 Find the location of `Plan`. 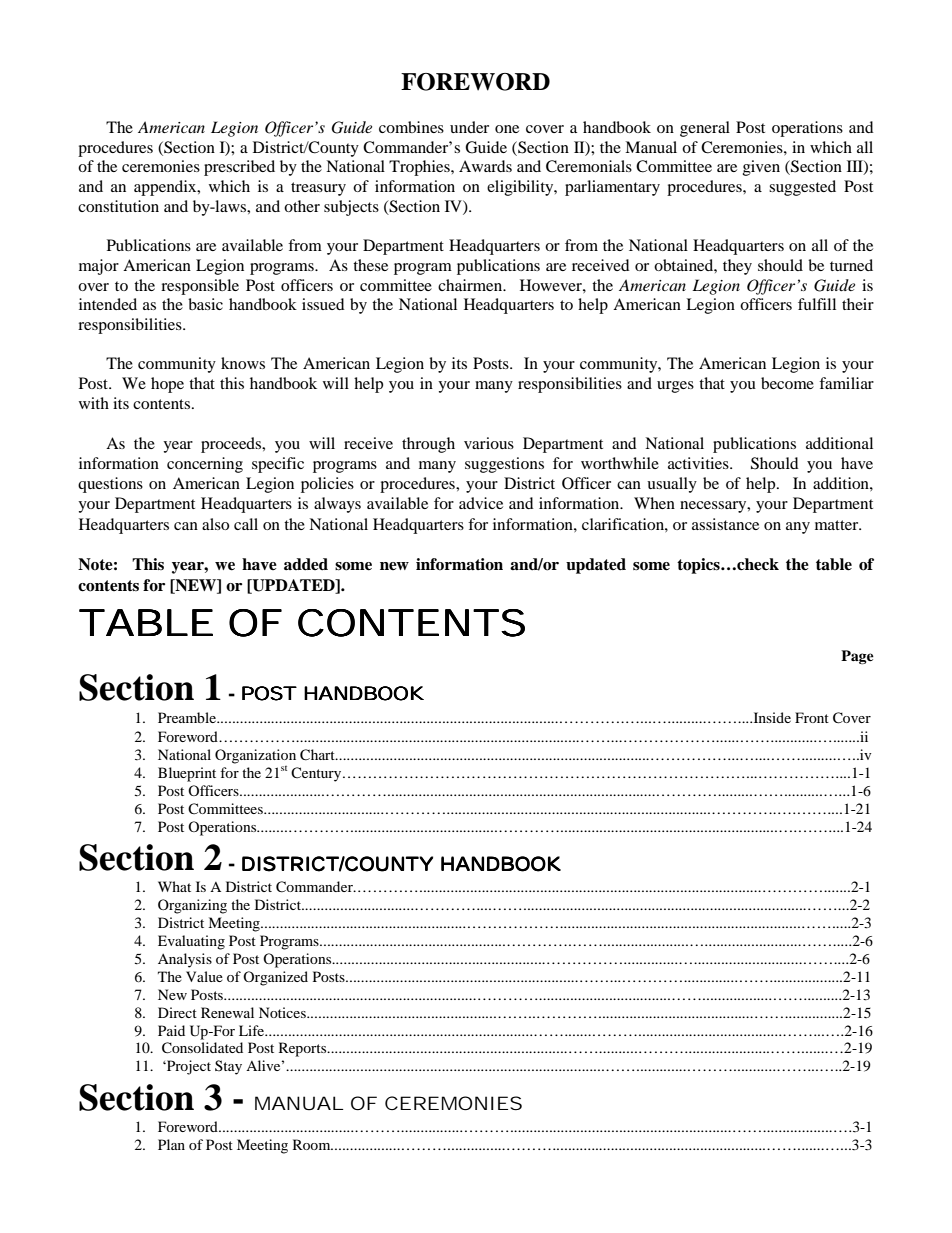

Plan is located at coordinates (171, 1144).
